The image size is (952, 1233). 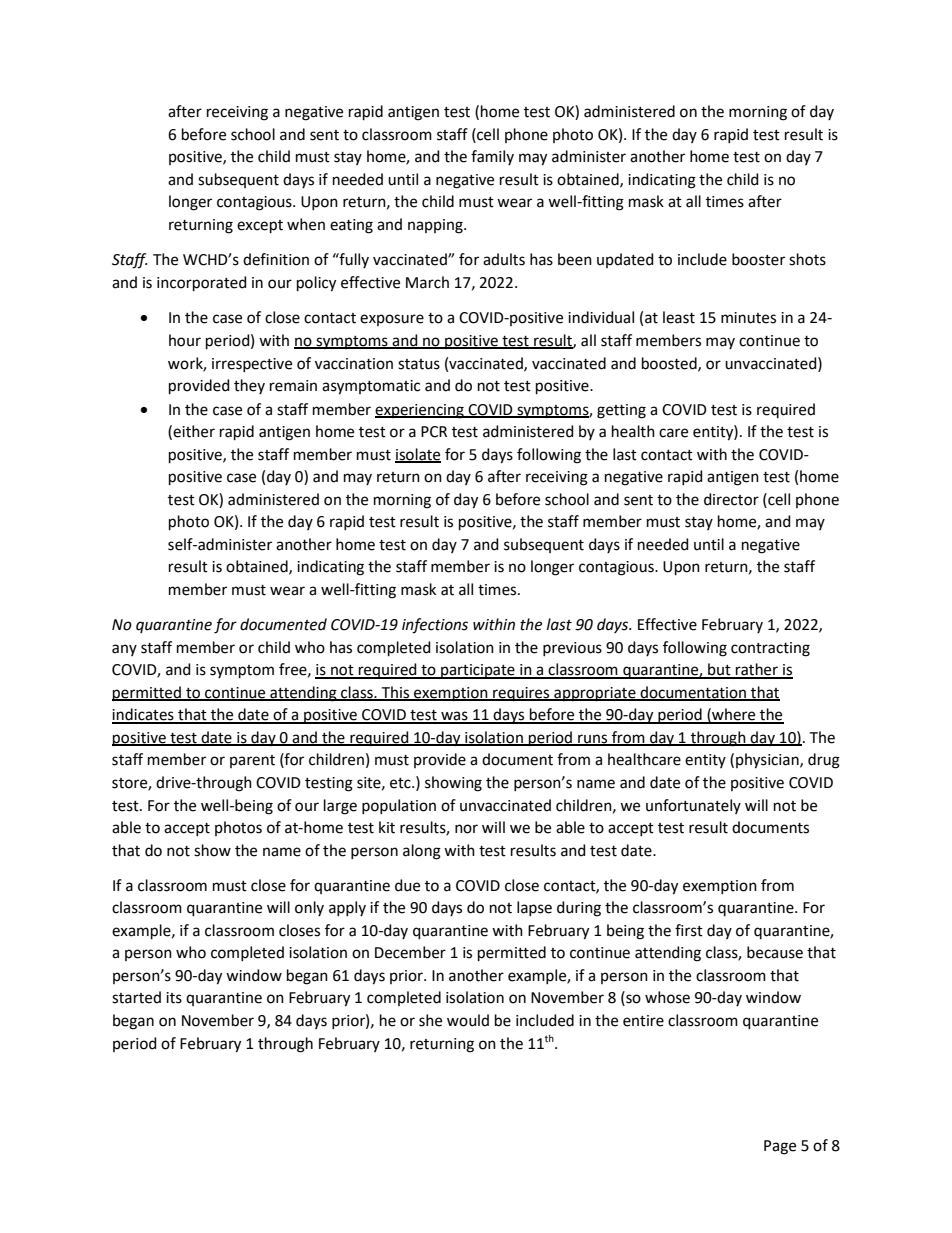 What do you see at coordinates (492, 157) in the image?
I see `family` at bounding box center [492, 157].
